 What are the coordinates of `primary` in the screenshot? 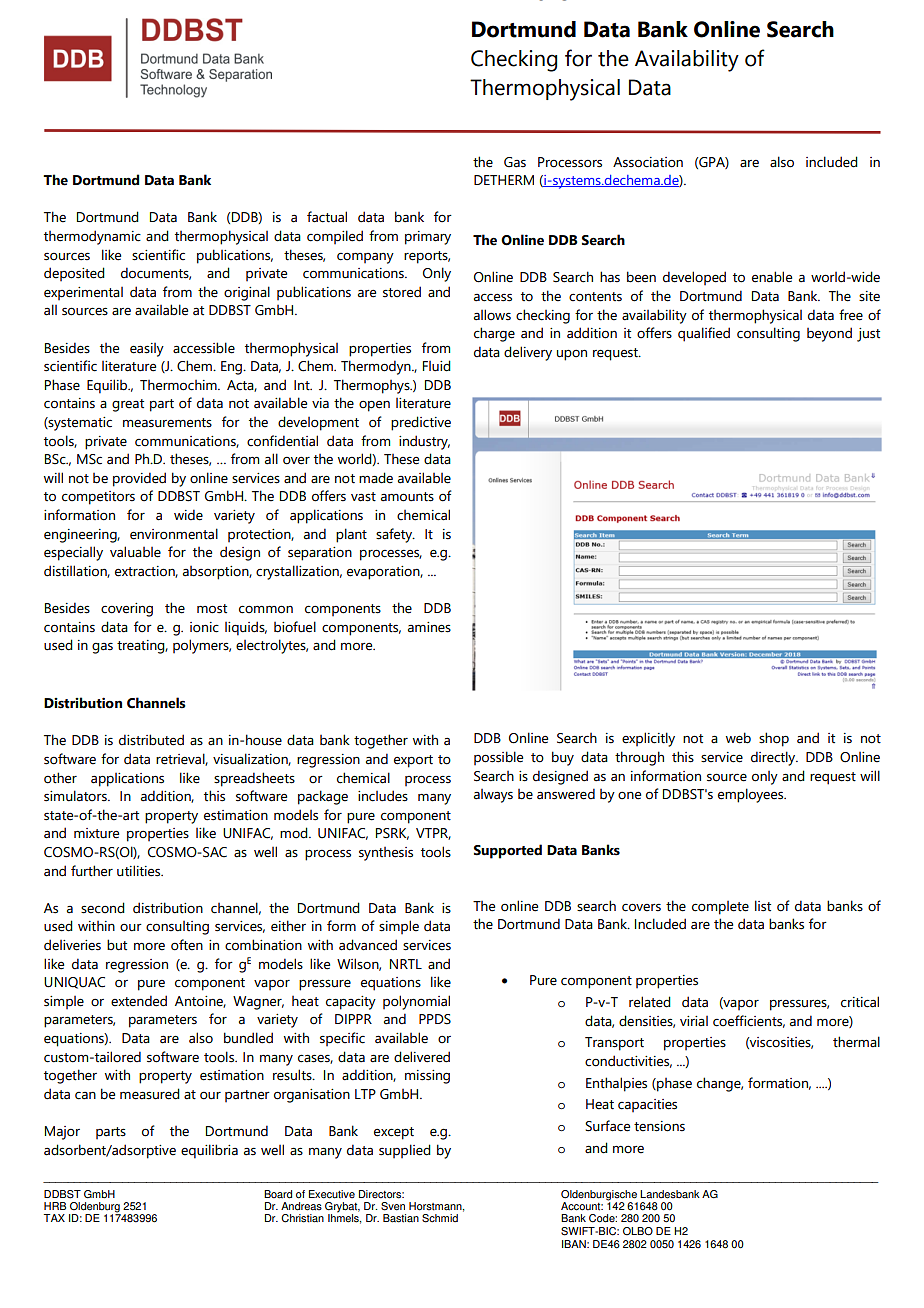 It's located at (428, 238).
